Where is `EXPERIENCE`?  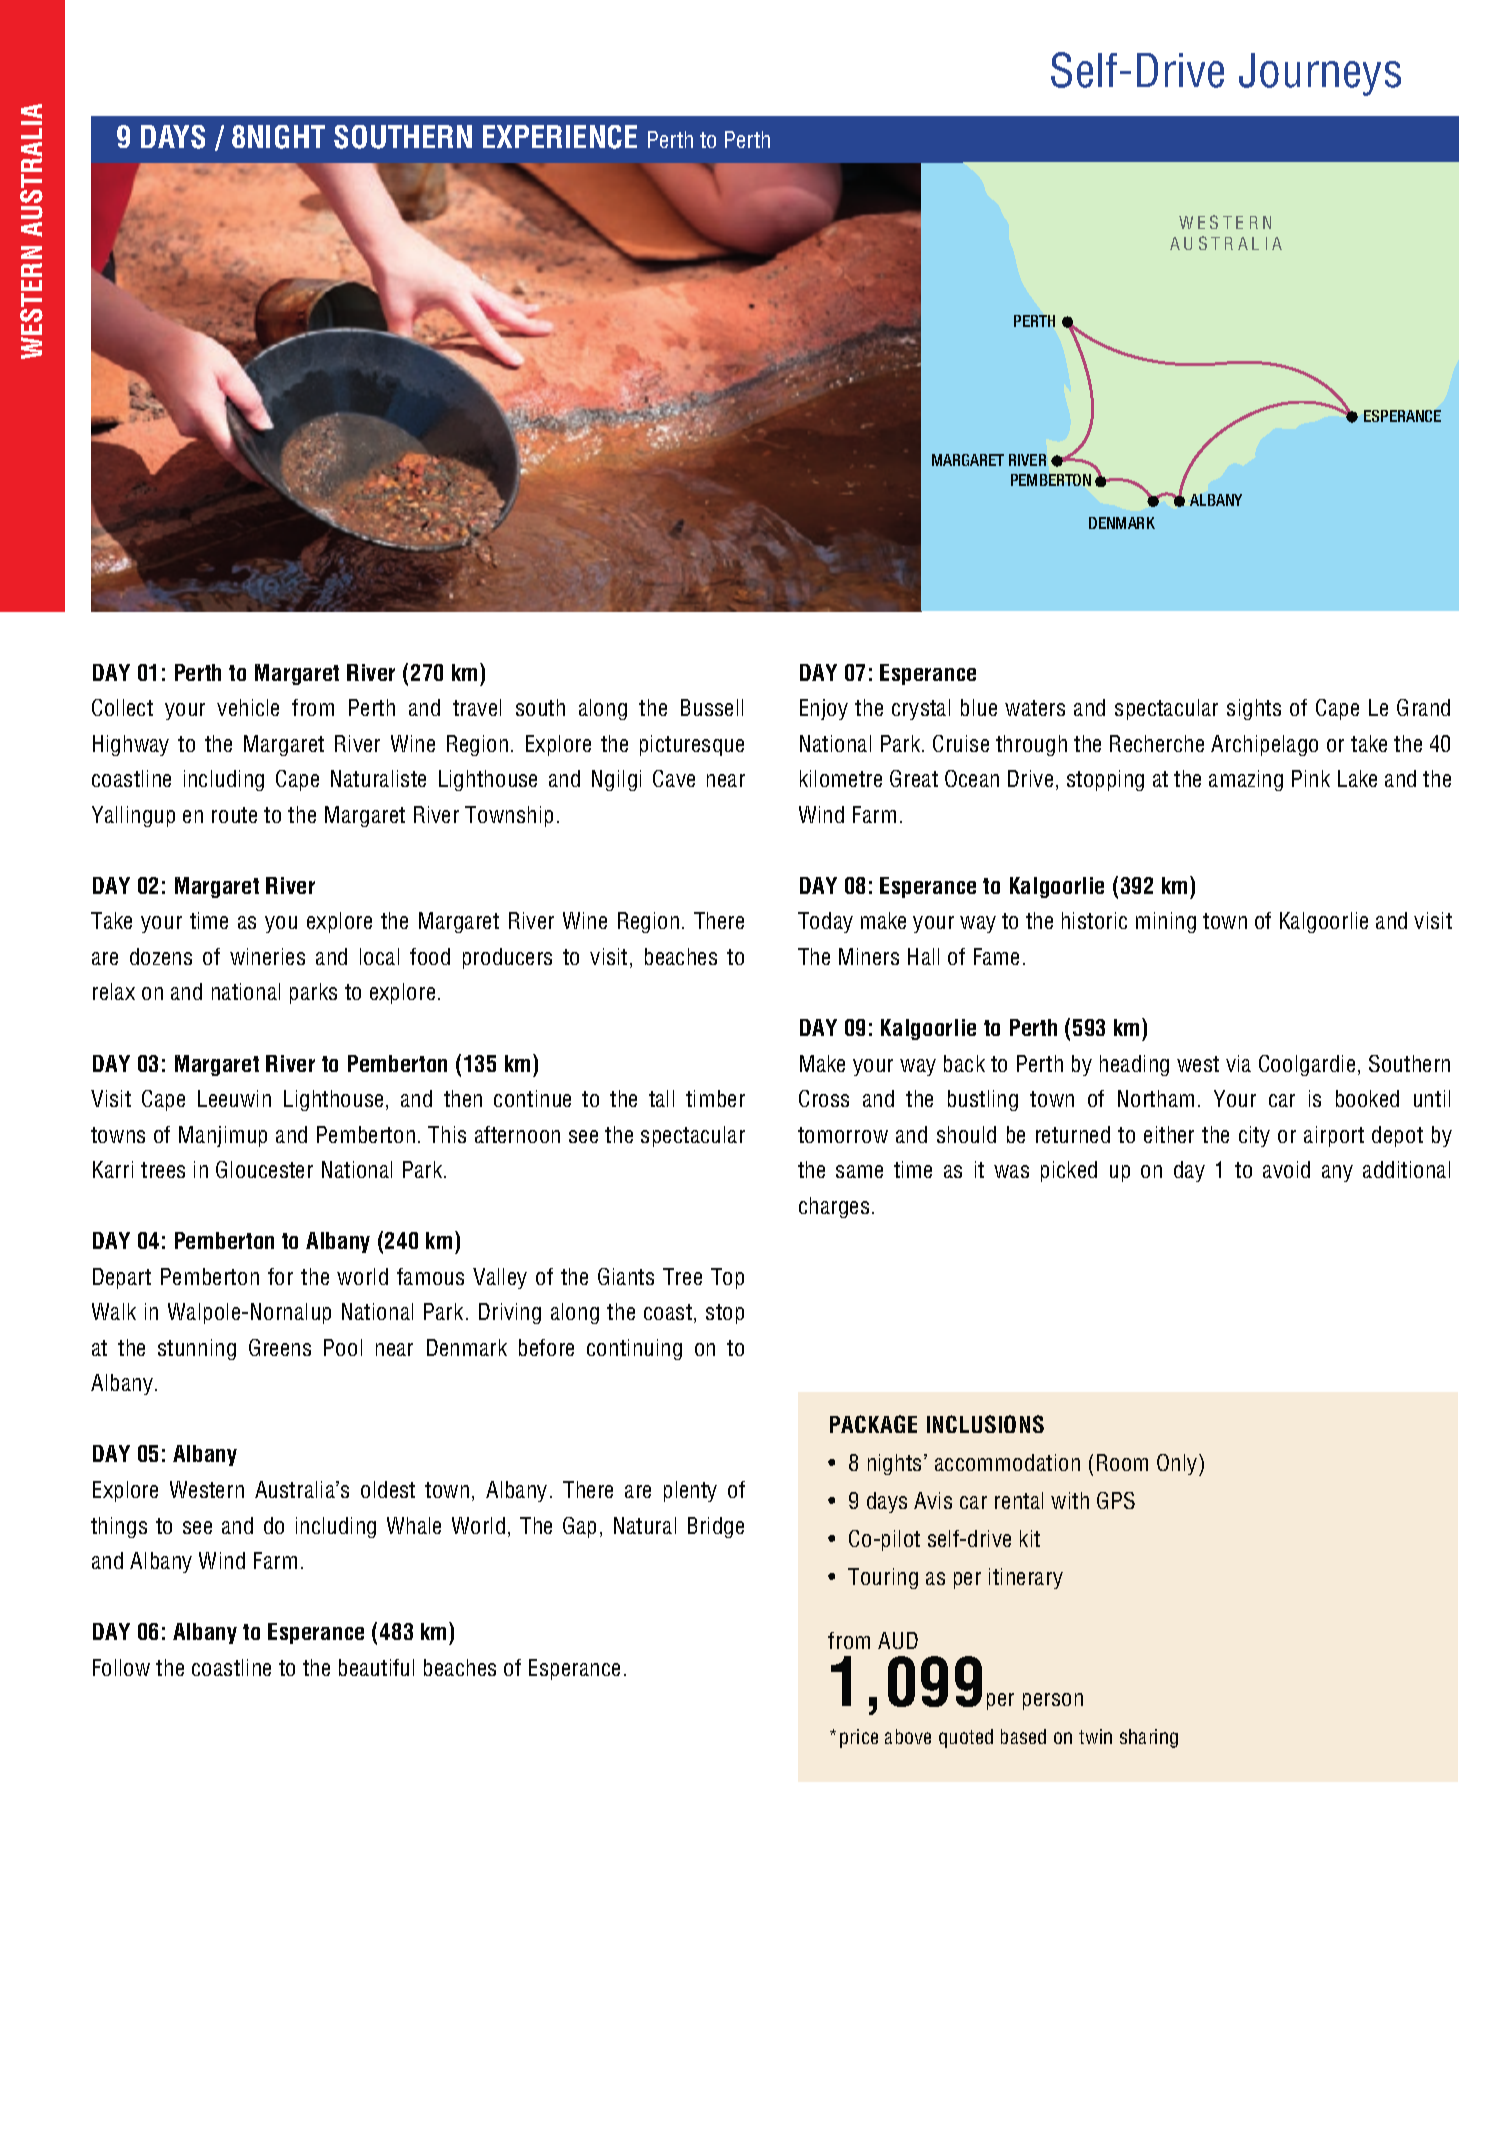 EXPERIENCE is located at coordinates (560, 137).
